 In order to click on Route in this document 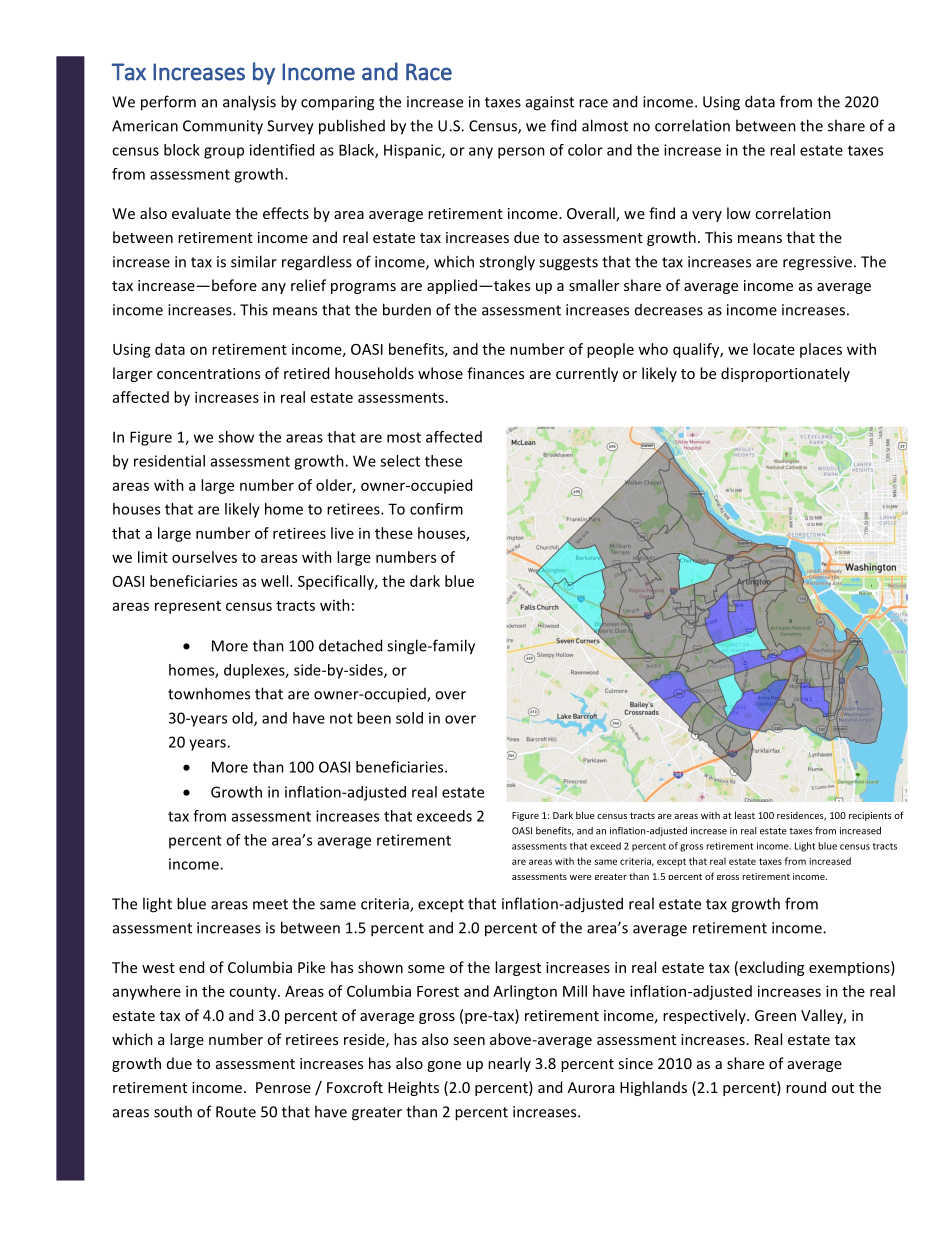, I will do `click(236, 1112)`.
